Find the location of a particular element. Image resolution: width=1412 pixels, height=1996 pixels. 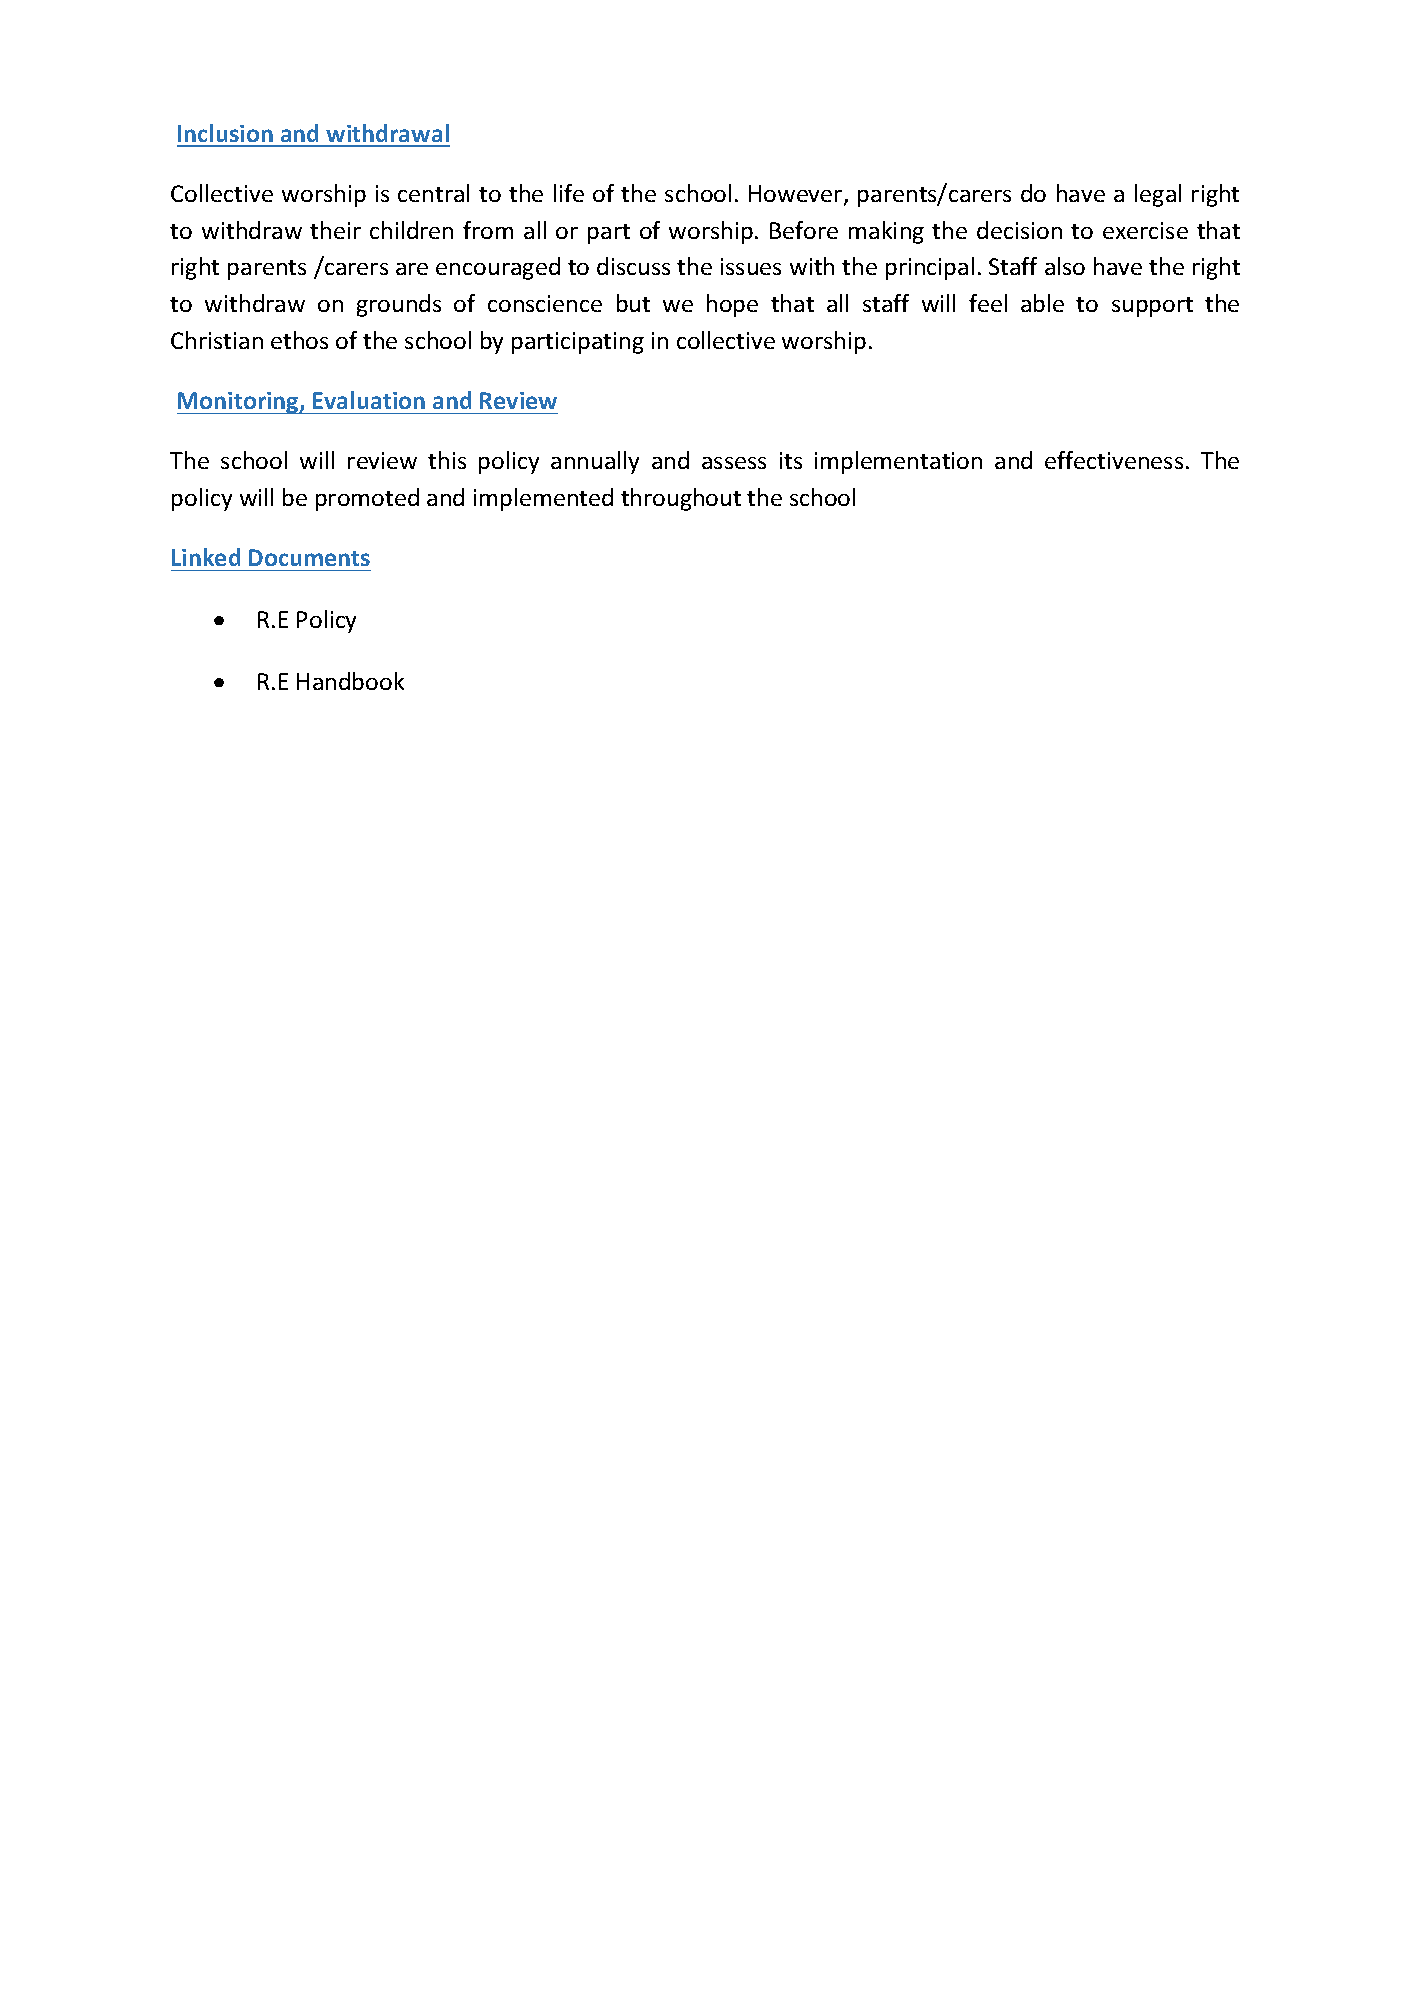

Handbook is located at coordinates (350, 681).
